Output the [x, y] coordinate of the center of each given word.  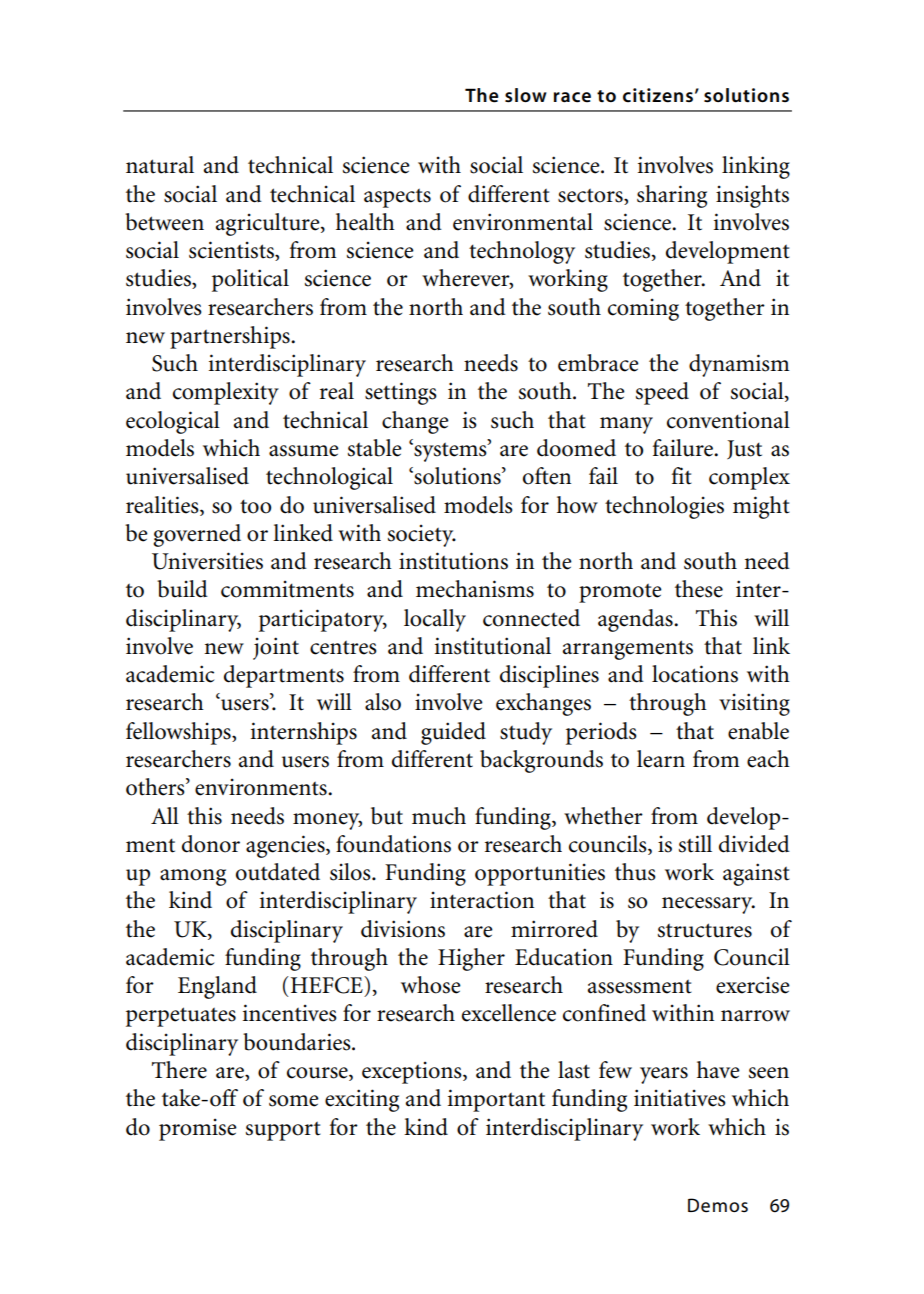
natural [160, 165]
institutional [493, 646]
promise [198, 1129]
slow [526, 95]
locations [695, 674]
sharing [672, 196]
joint [276, 648]
